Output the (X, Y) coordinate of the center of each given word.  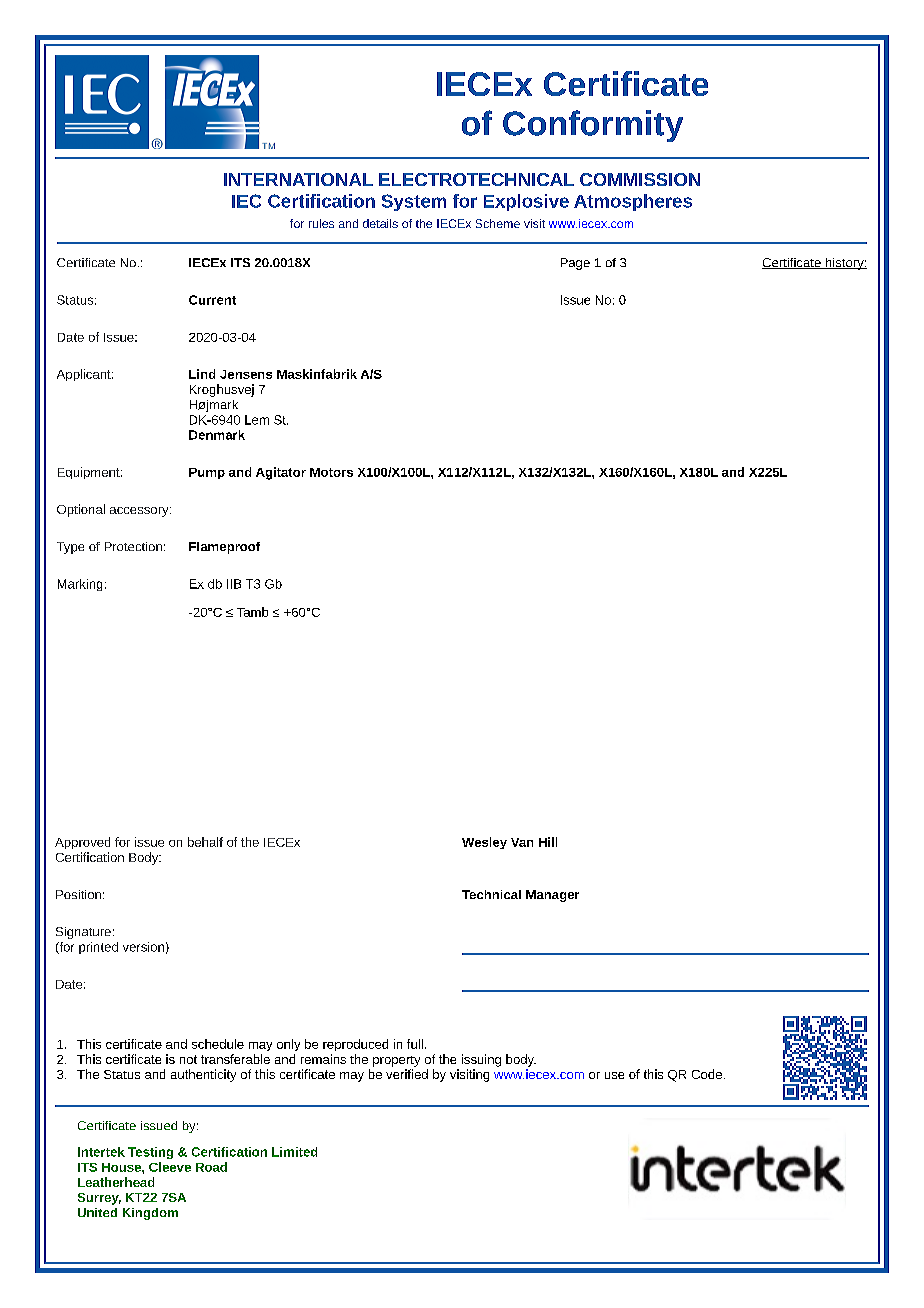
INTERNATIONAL (298, 179)
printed (98, 948)
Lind (202, 374)
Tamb (252, 612)
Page (575, 264)
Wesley (484, 843)
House (122, 1167)
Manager (552, 896)
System (414, 202)
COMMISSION (640, 179)
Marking (80, 585)
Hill (548, 842)
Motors (331, 472)
